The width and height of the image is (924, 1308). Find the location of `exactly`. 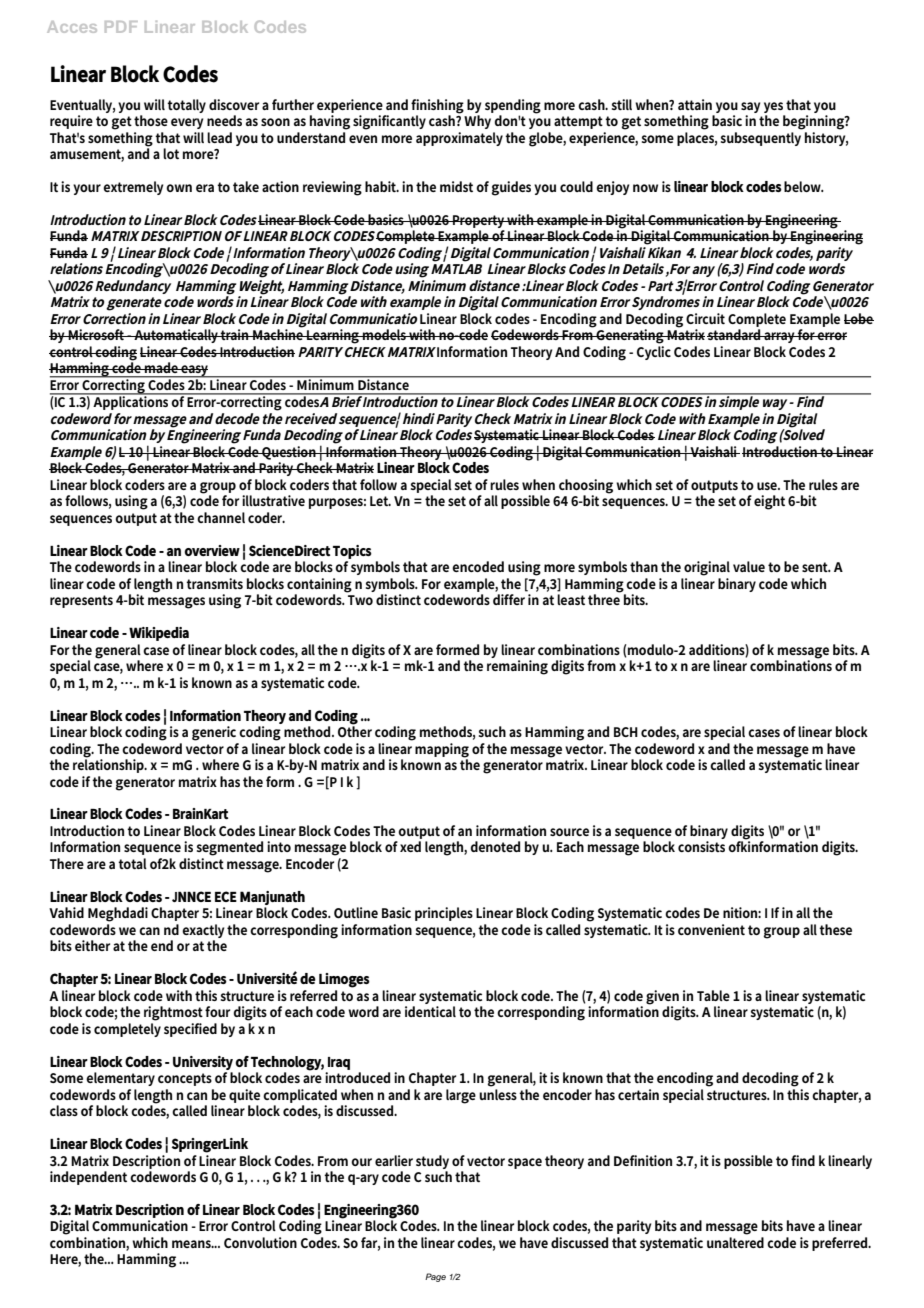

exactly is located at coordinates (203, 931).
